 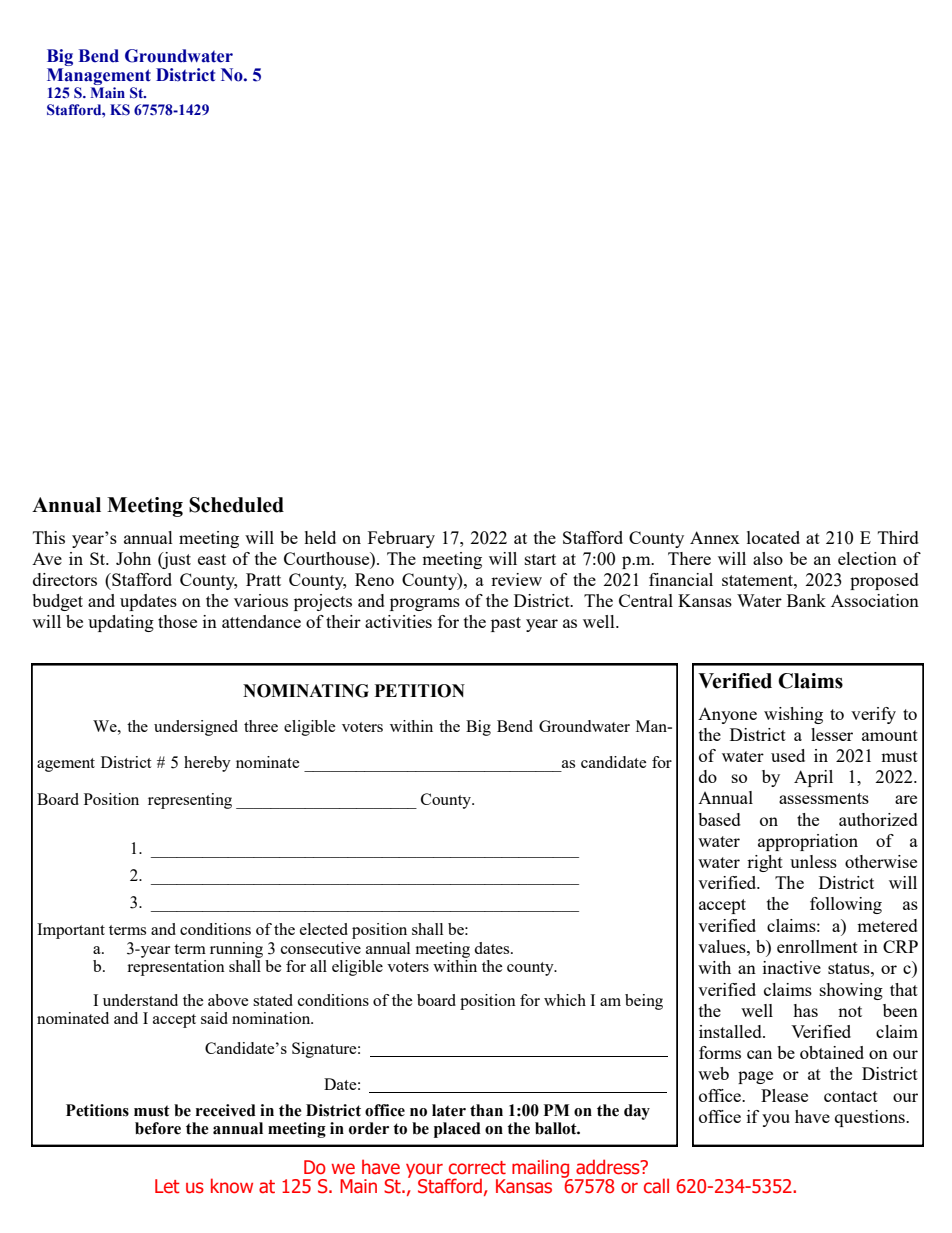 I want to click on based, so click(x=719, y=819).
